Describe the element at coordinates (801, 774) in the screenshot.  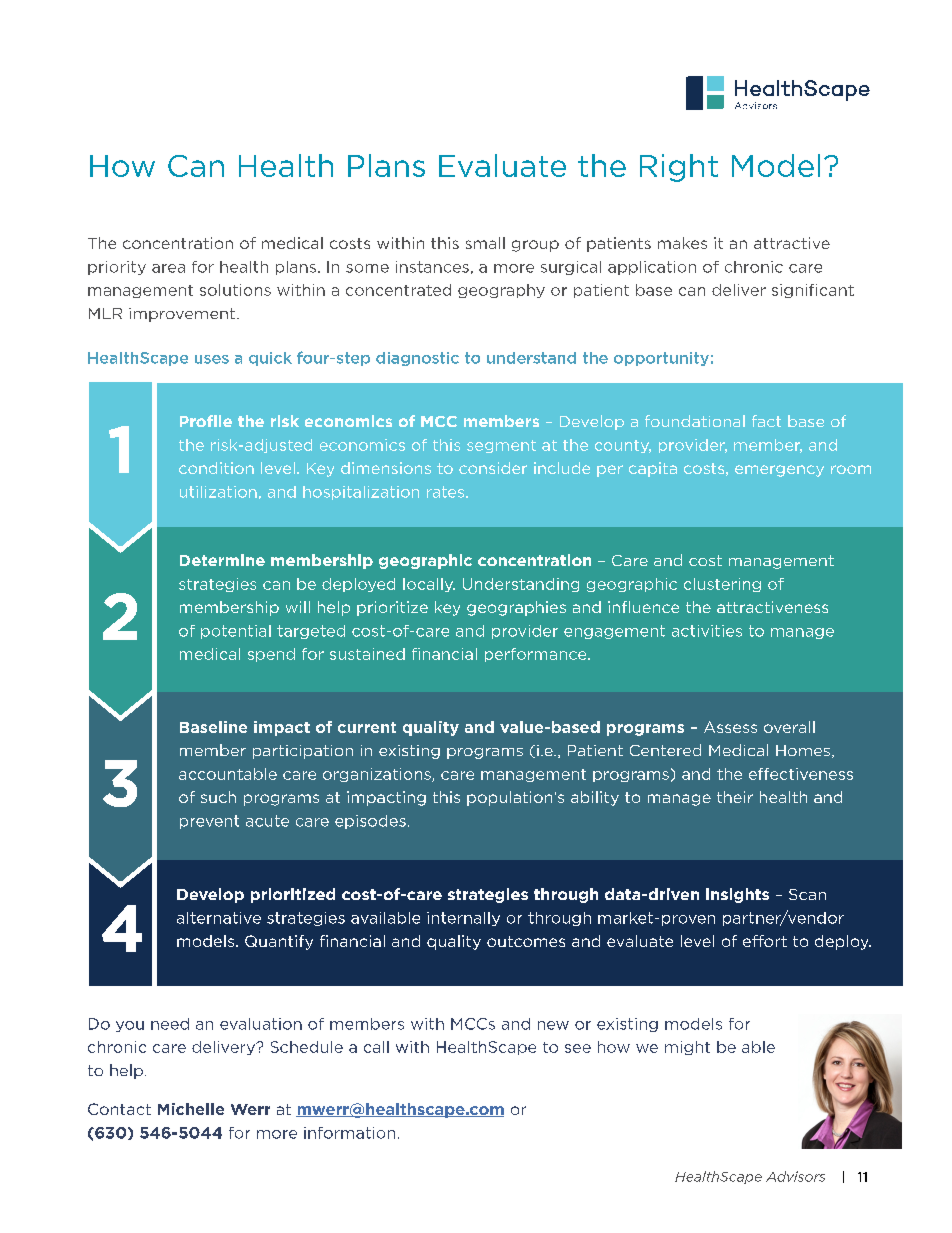
I see `effectiveness` at that location.
